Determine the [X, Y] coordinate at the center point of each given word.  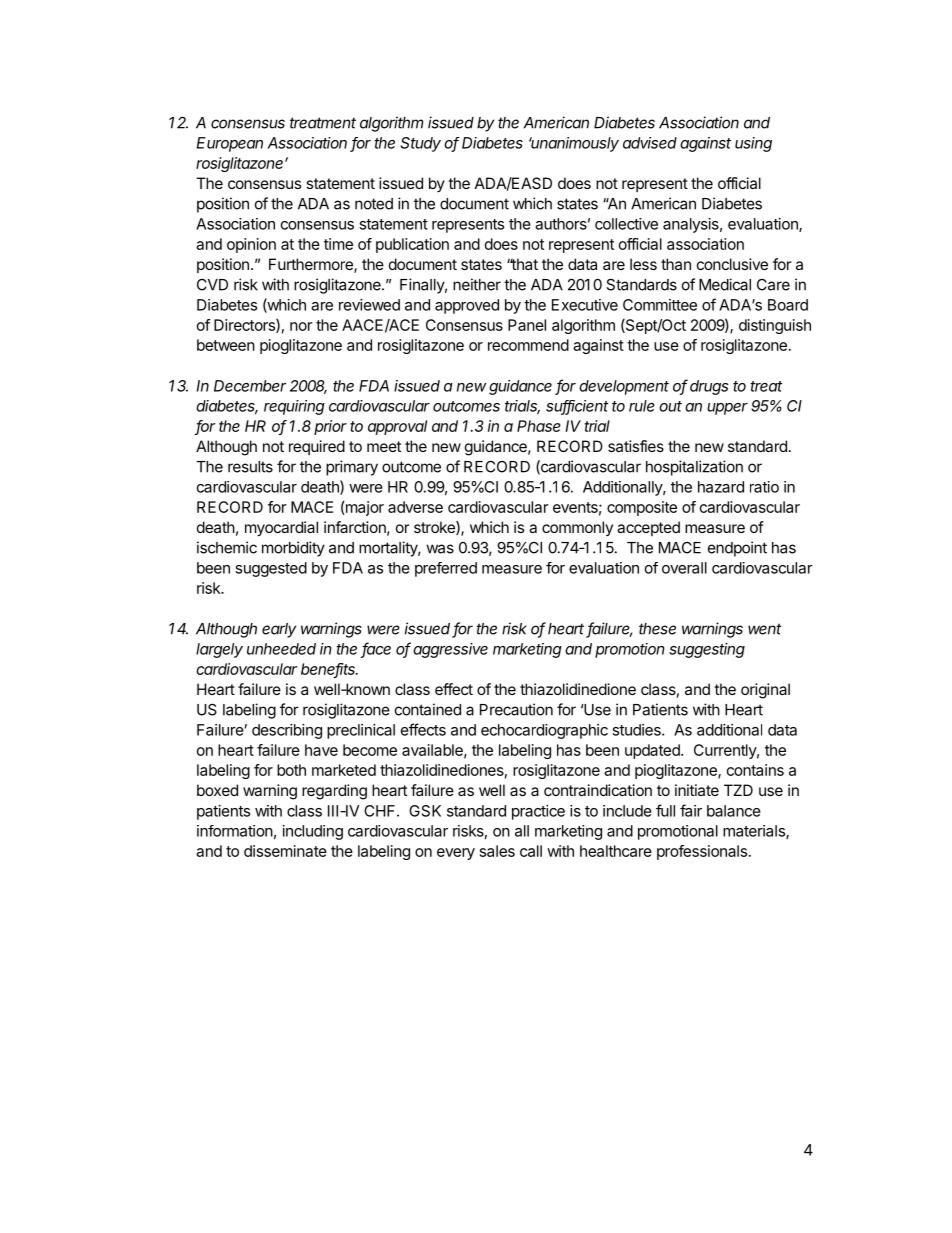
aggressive [450, 650]
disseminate [285, 851]
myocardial [281, 529]
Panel [527, 325]
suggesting [707, 650]
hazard [721, 487]
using [753, 144]
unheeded [281, 649]
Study [420, 144]
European [230, 144]
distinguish [775, 326]
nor [301, 326]
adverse [415, 507]
